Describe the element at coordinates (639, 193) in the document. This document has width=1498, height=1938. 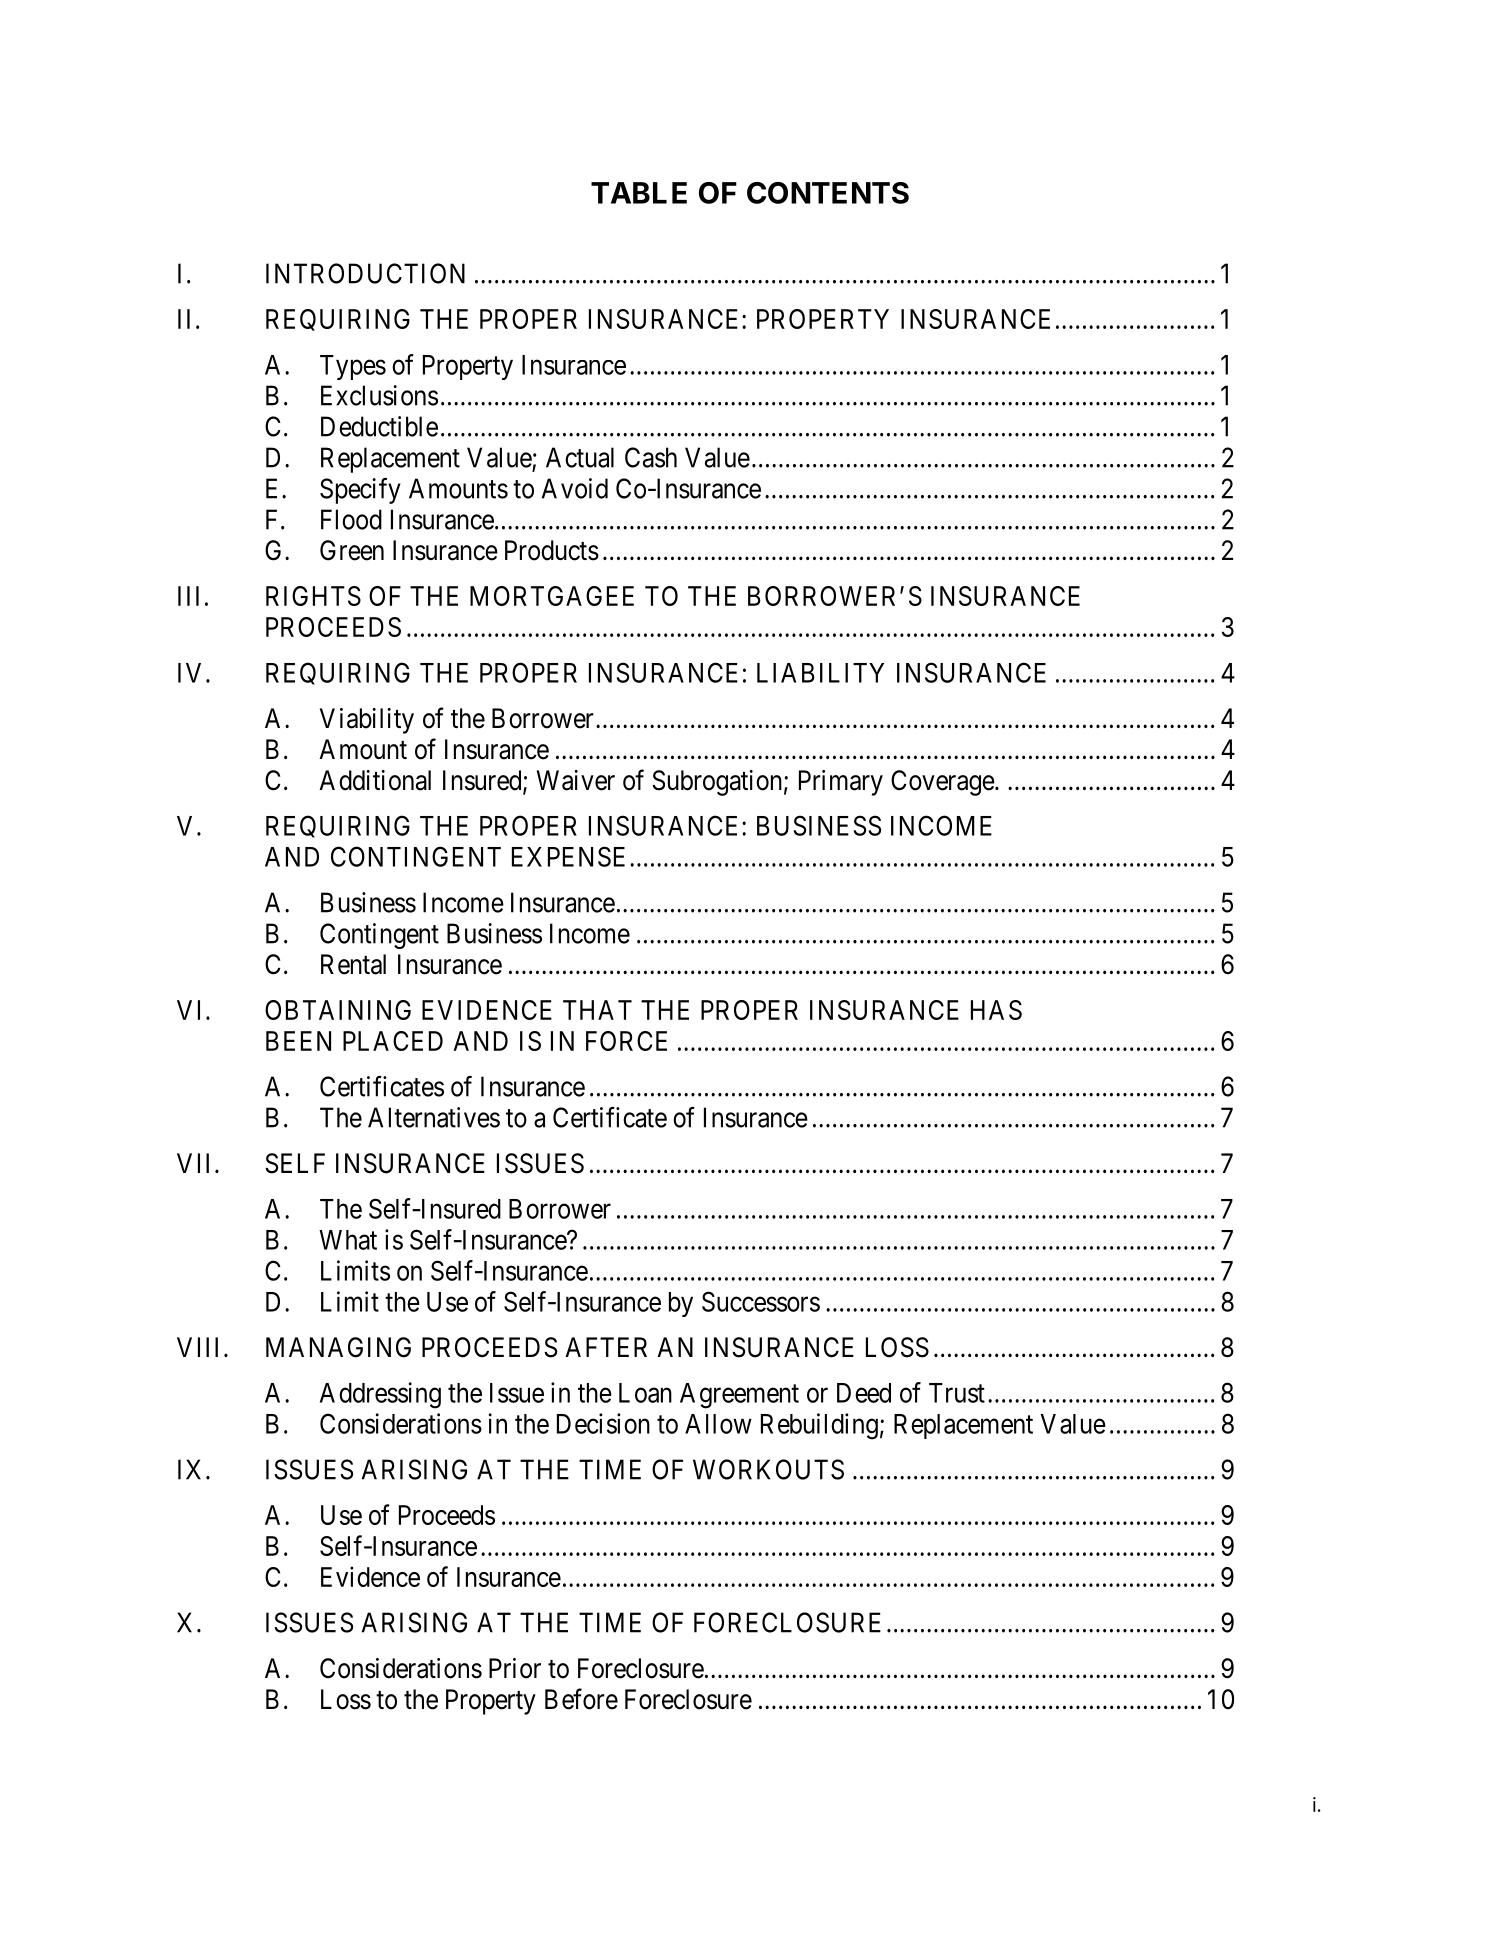
I see `TABLE` at that location.
